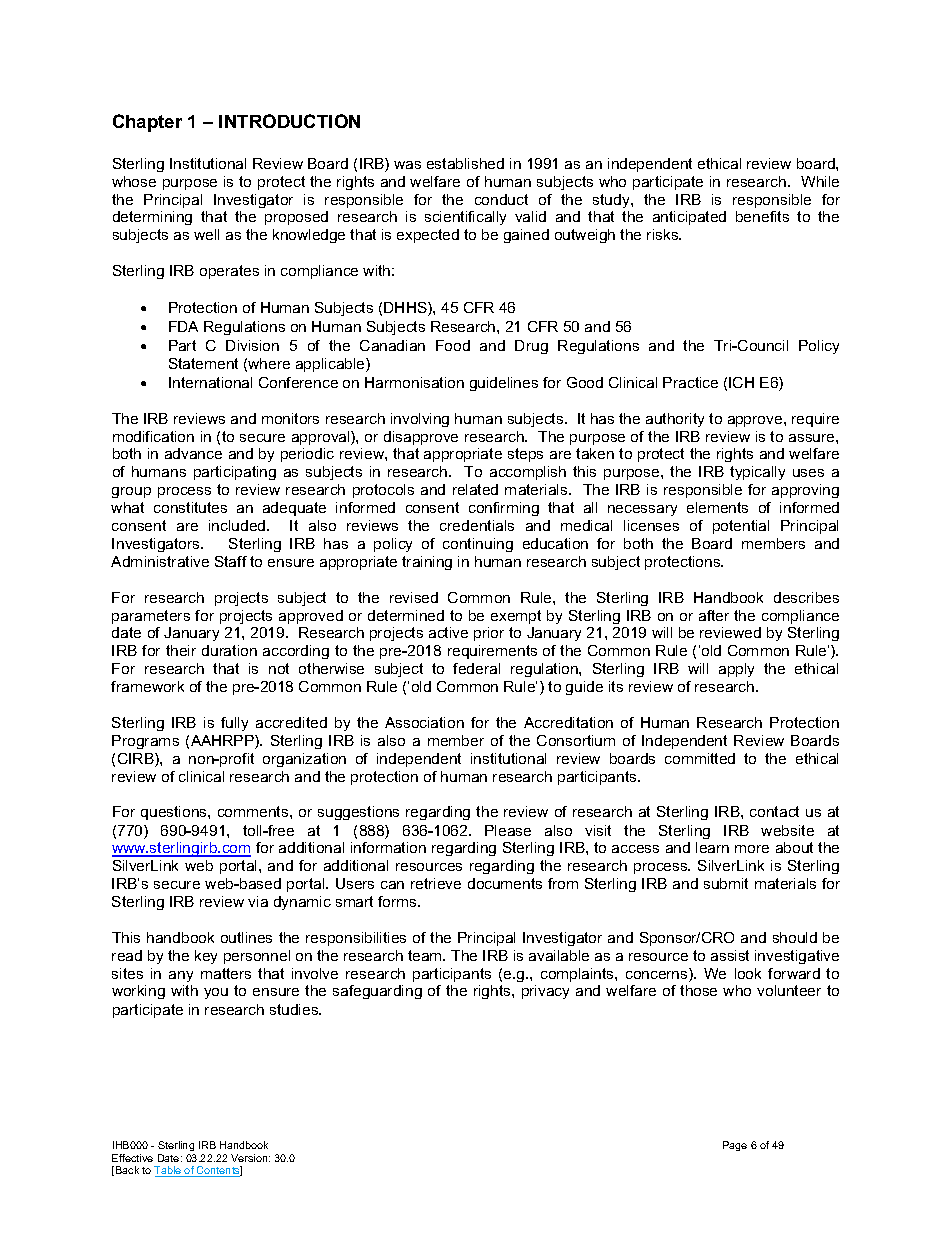 The image size is (952, 1233). I want to click on benefits, so click(762, 216).
